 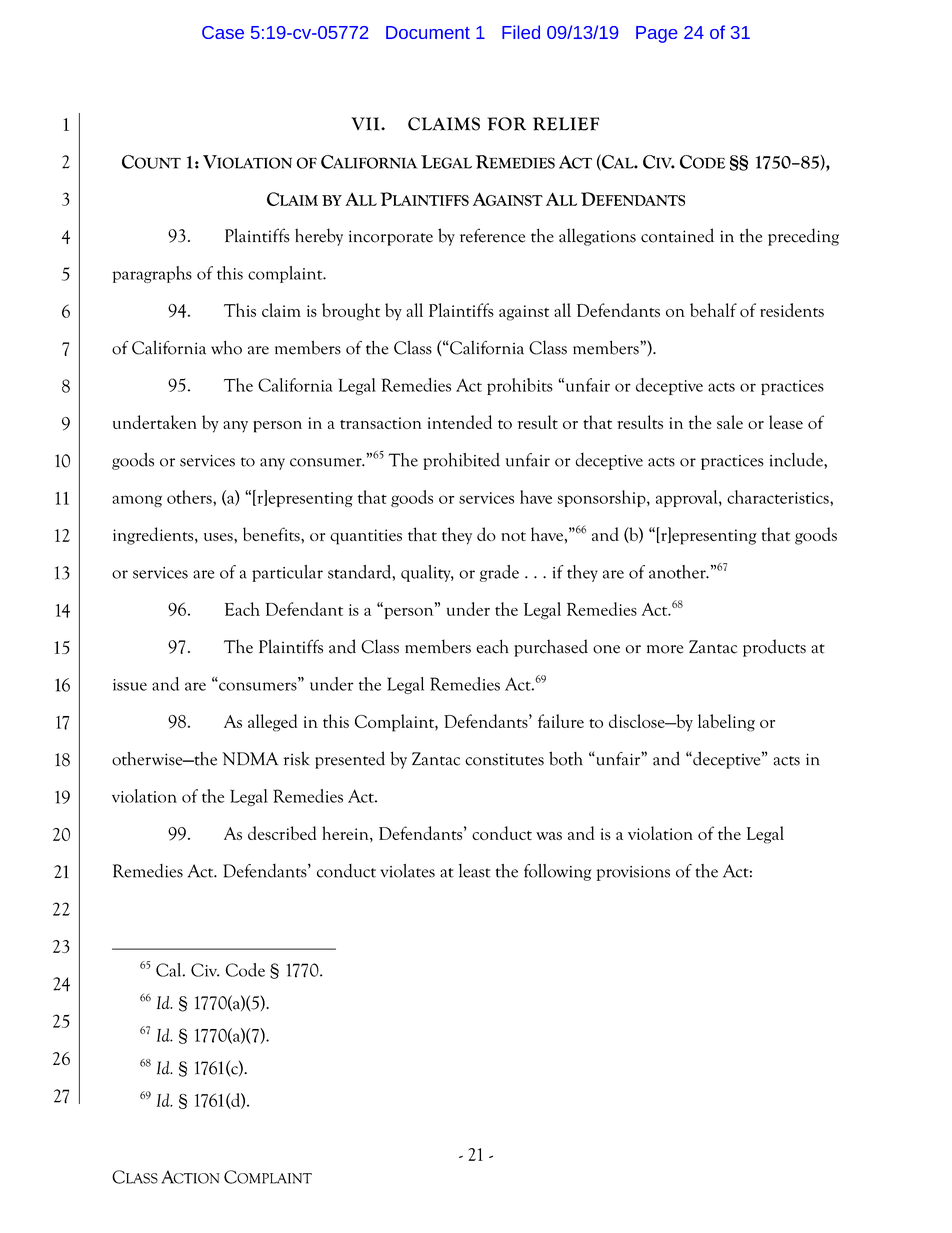 What do you see at coordinates (223, 32) in the screenshot?
I see `Case` at bounding box center [223, 32].
